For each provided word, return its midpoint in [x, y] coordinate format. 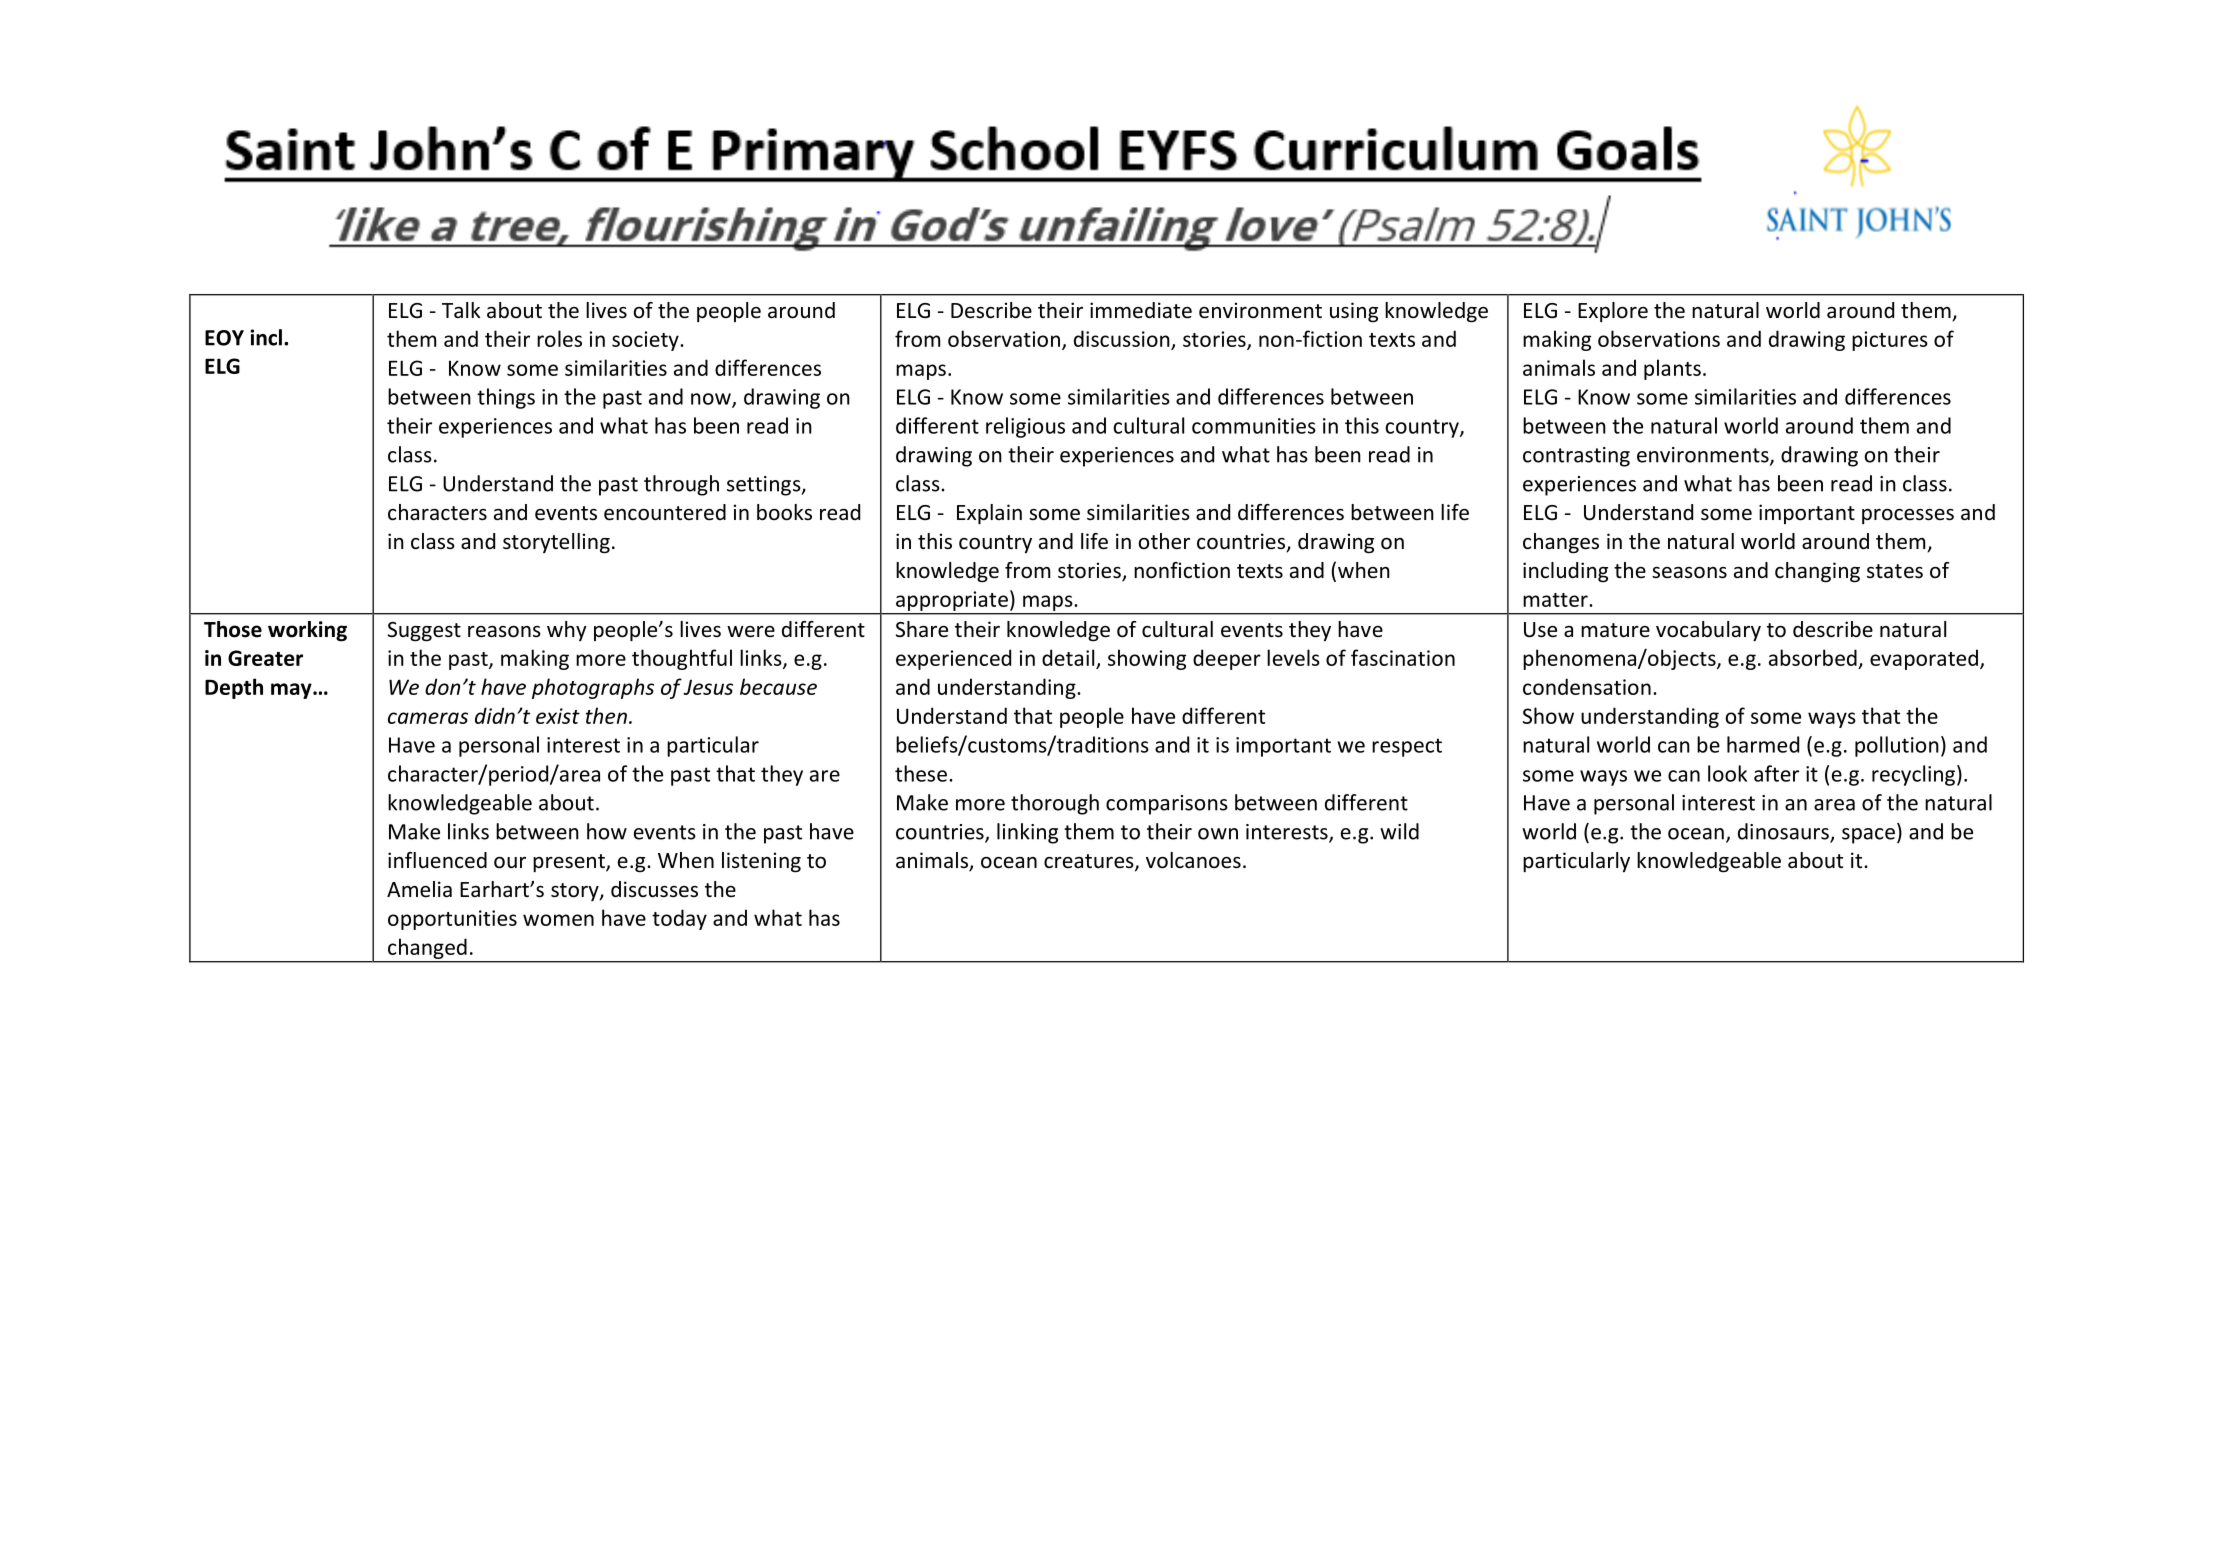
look [1727, 773]
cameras [428, 718]
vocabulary [1708, 631]
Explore [1613, 312]
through [681, 485]
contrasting [1576, 457]
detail [1068, 657]
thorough [1055, 804]
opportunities [452, 920]
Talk [461, 310]
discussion [1122, 338]
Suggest [424, 632]
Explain [989, 514]
